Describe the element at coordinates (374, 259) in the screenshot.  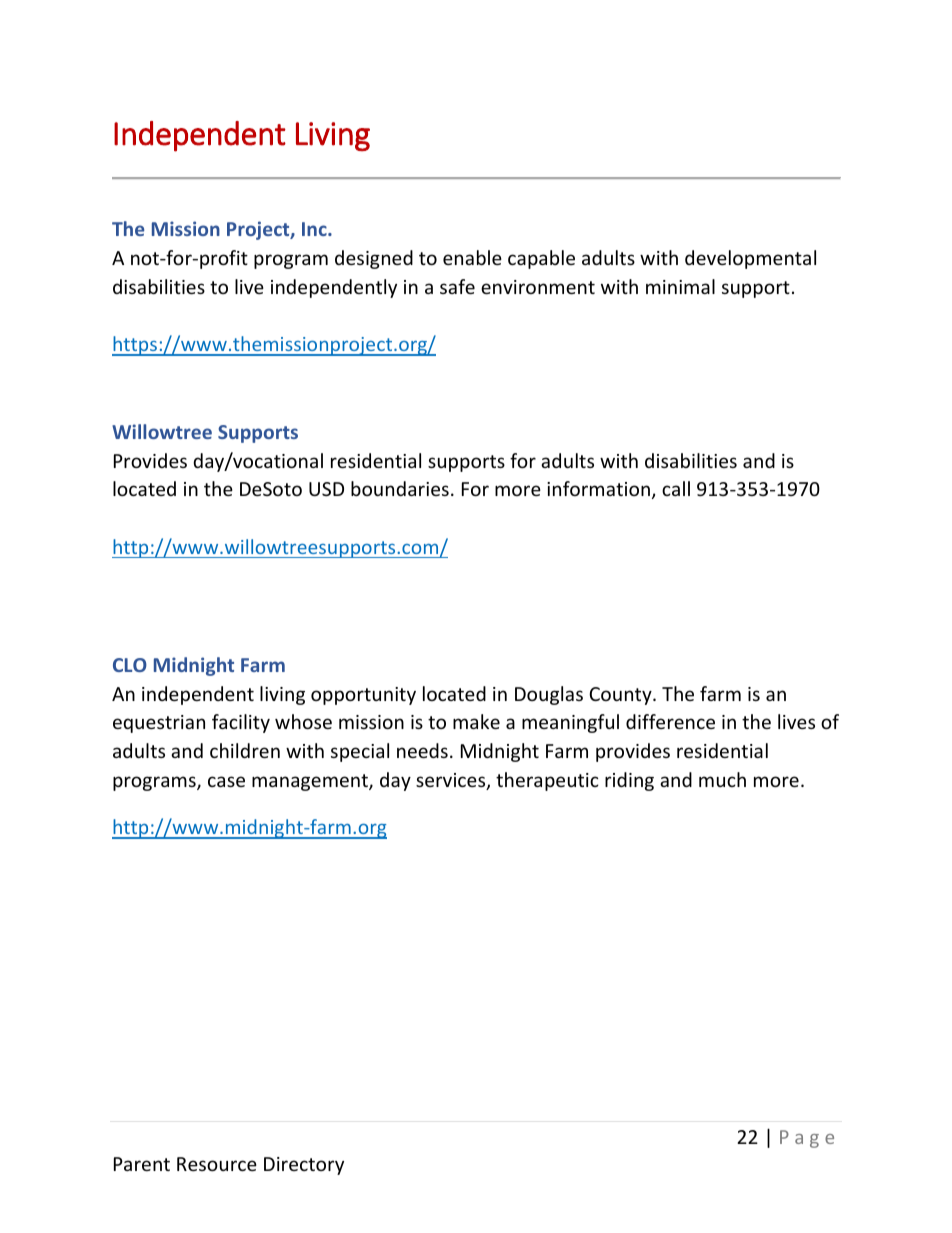
I see `designed` at that location.
